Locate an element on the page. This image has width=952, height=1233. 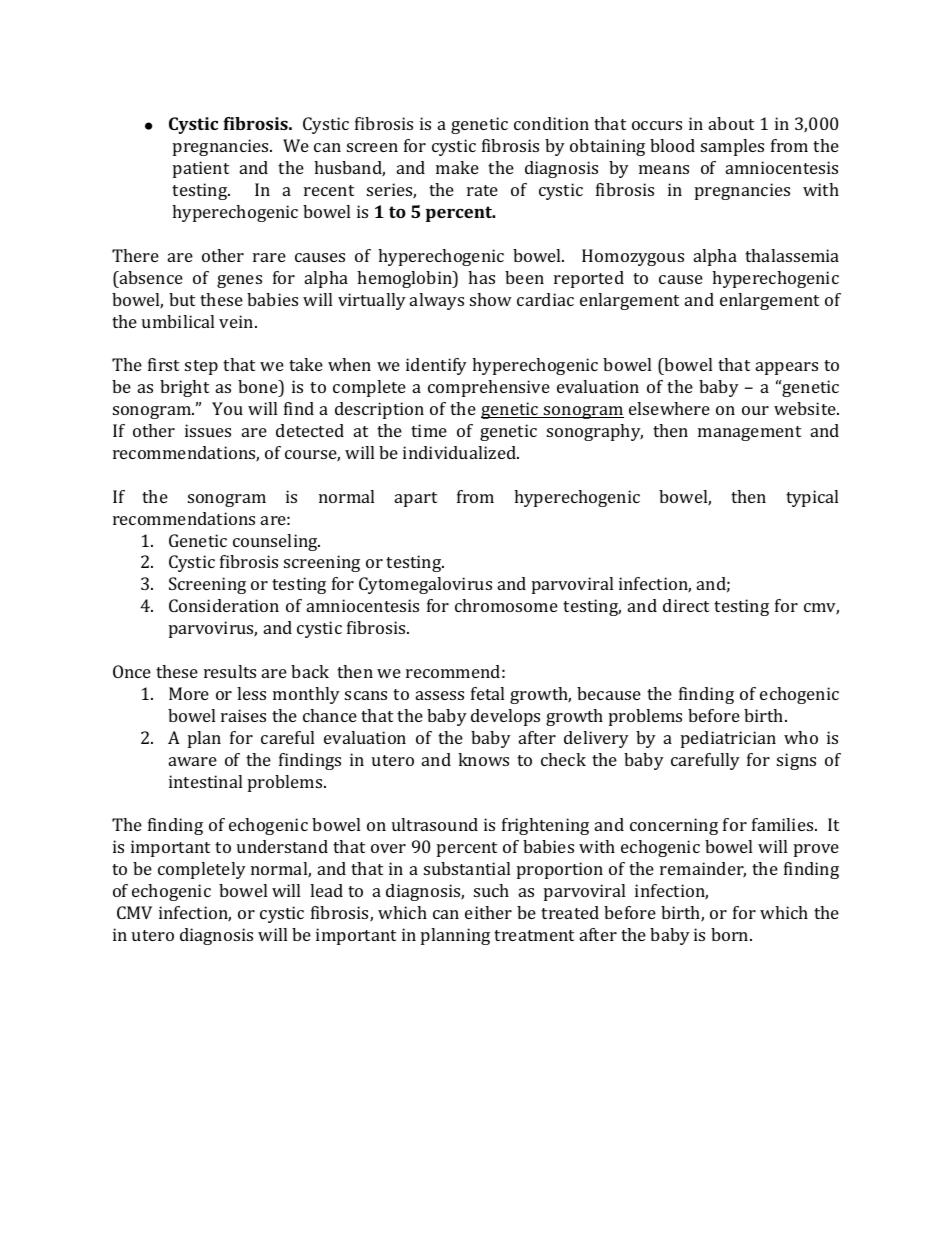
vein is located at coordinates (237, 321).
